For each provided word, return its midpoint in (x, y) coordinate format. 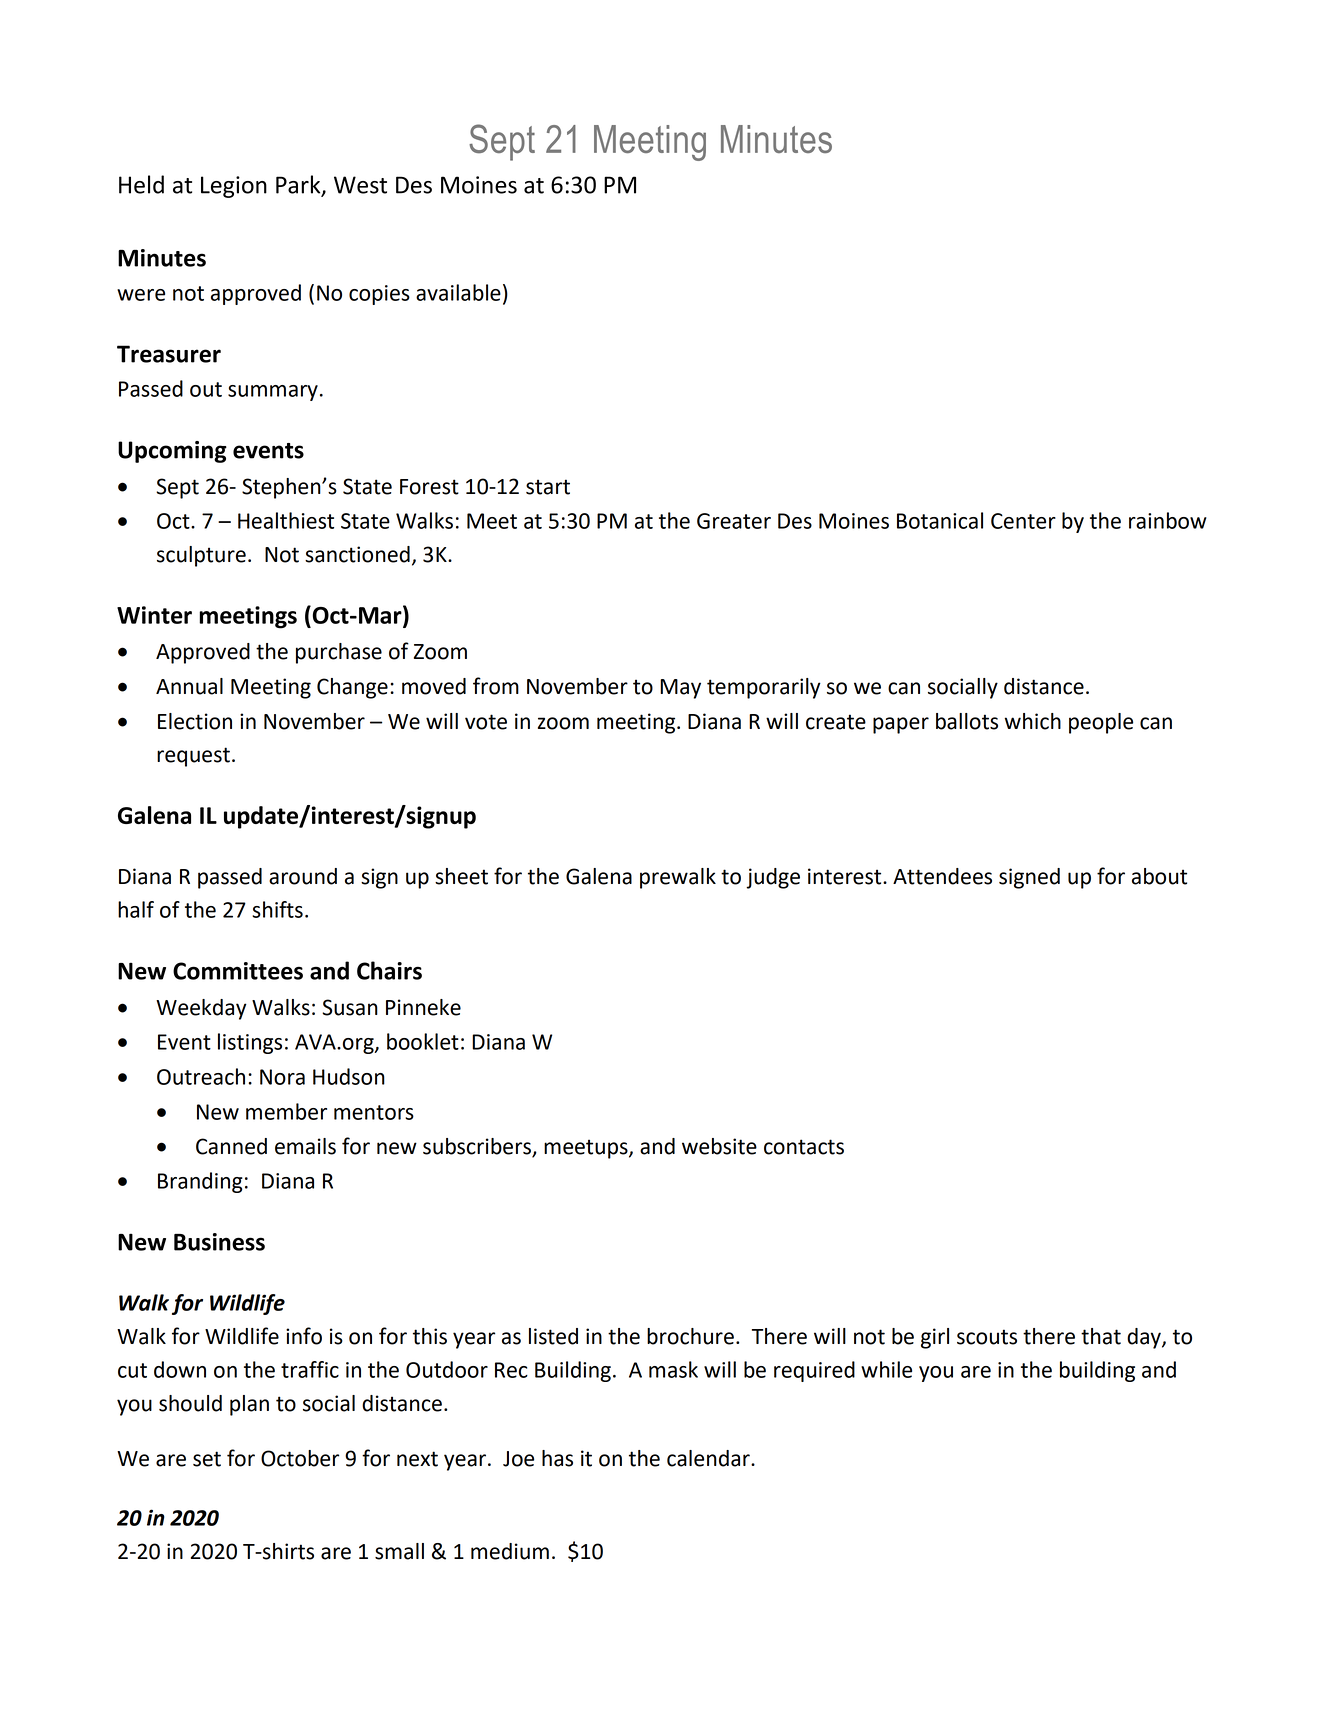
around (303, 876)
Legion (234, 187)
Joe (518, 1459)
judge (773, 878)
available (458, 292)
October (300, 1458)
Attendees (942, 876)
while (886, 1369)
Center (1023, 521)
